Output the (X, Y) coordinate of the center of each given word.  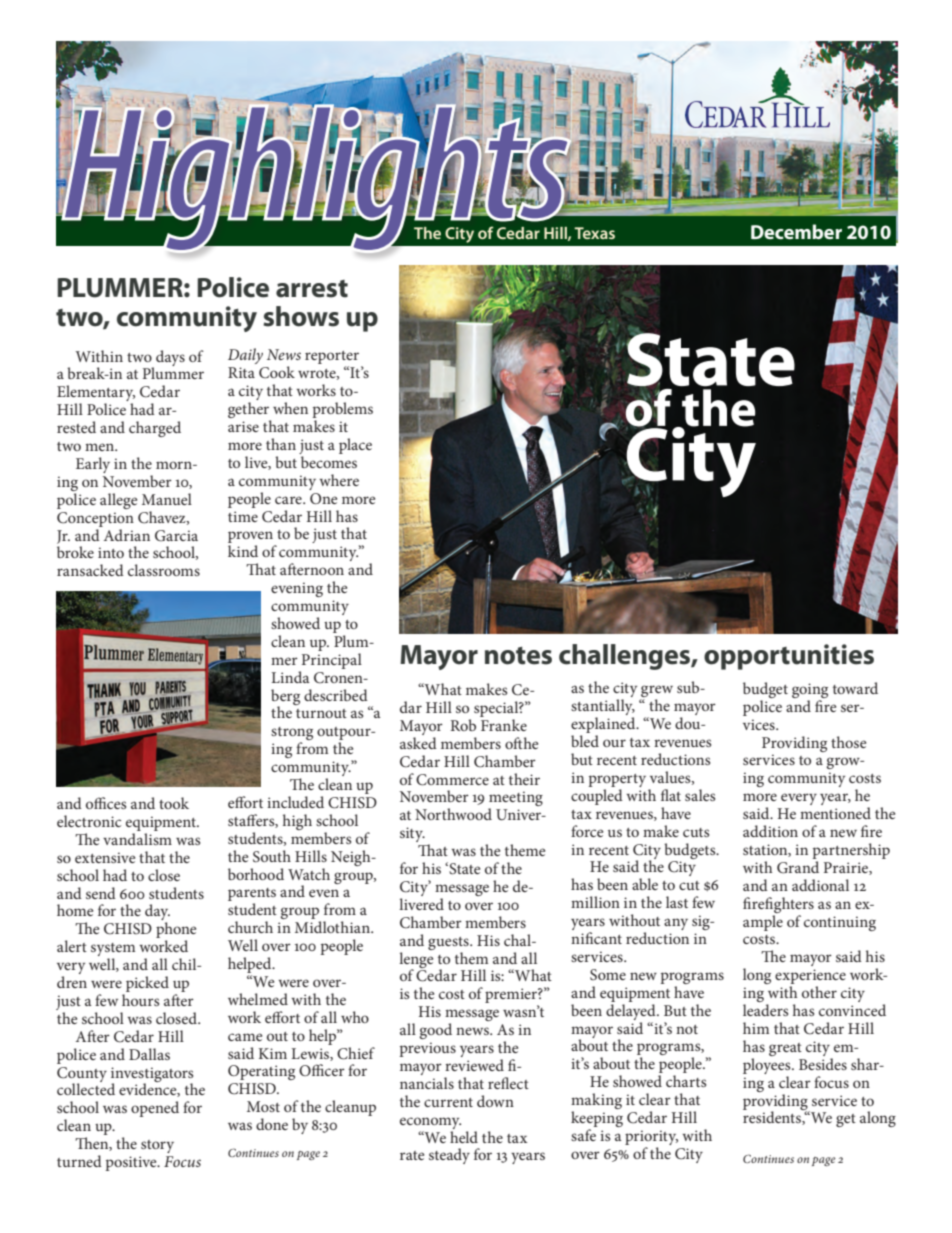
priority (651, 1139)
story (157, 1146)
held (464, 1135)
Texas (594, 233)
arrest (312, 289)
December (796, 231)
